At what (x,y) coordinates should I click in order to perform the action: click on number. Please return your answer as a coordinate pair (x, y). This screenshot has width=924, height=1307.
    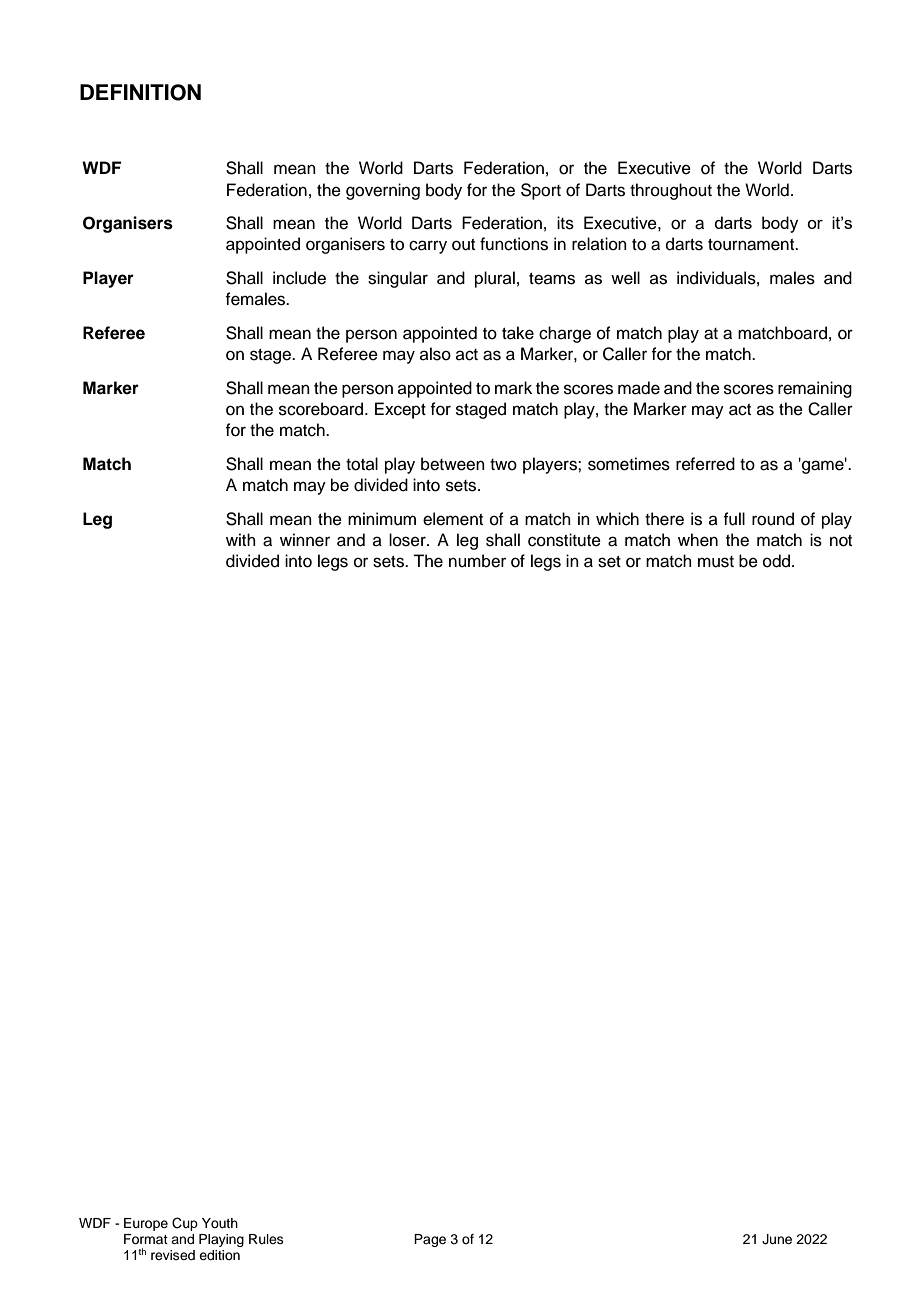
    Looking at the image, I should click on (477, 561).
